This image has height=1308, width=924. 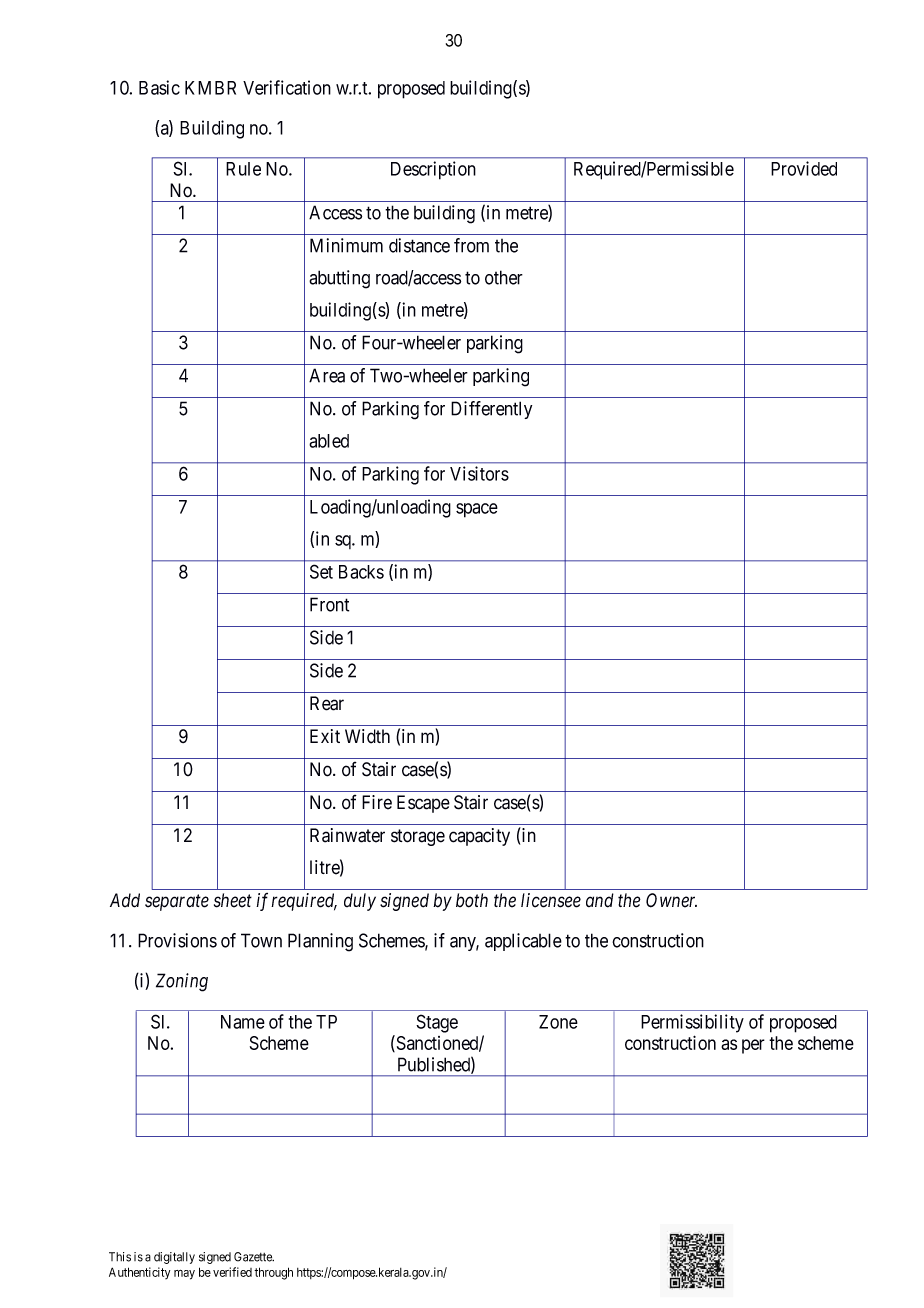 I want to click on Width, so click(x=367, y=736).
